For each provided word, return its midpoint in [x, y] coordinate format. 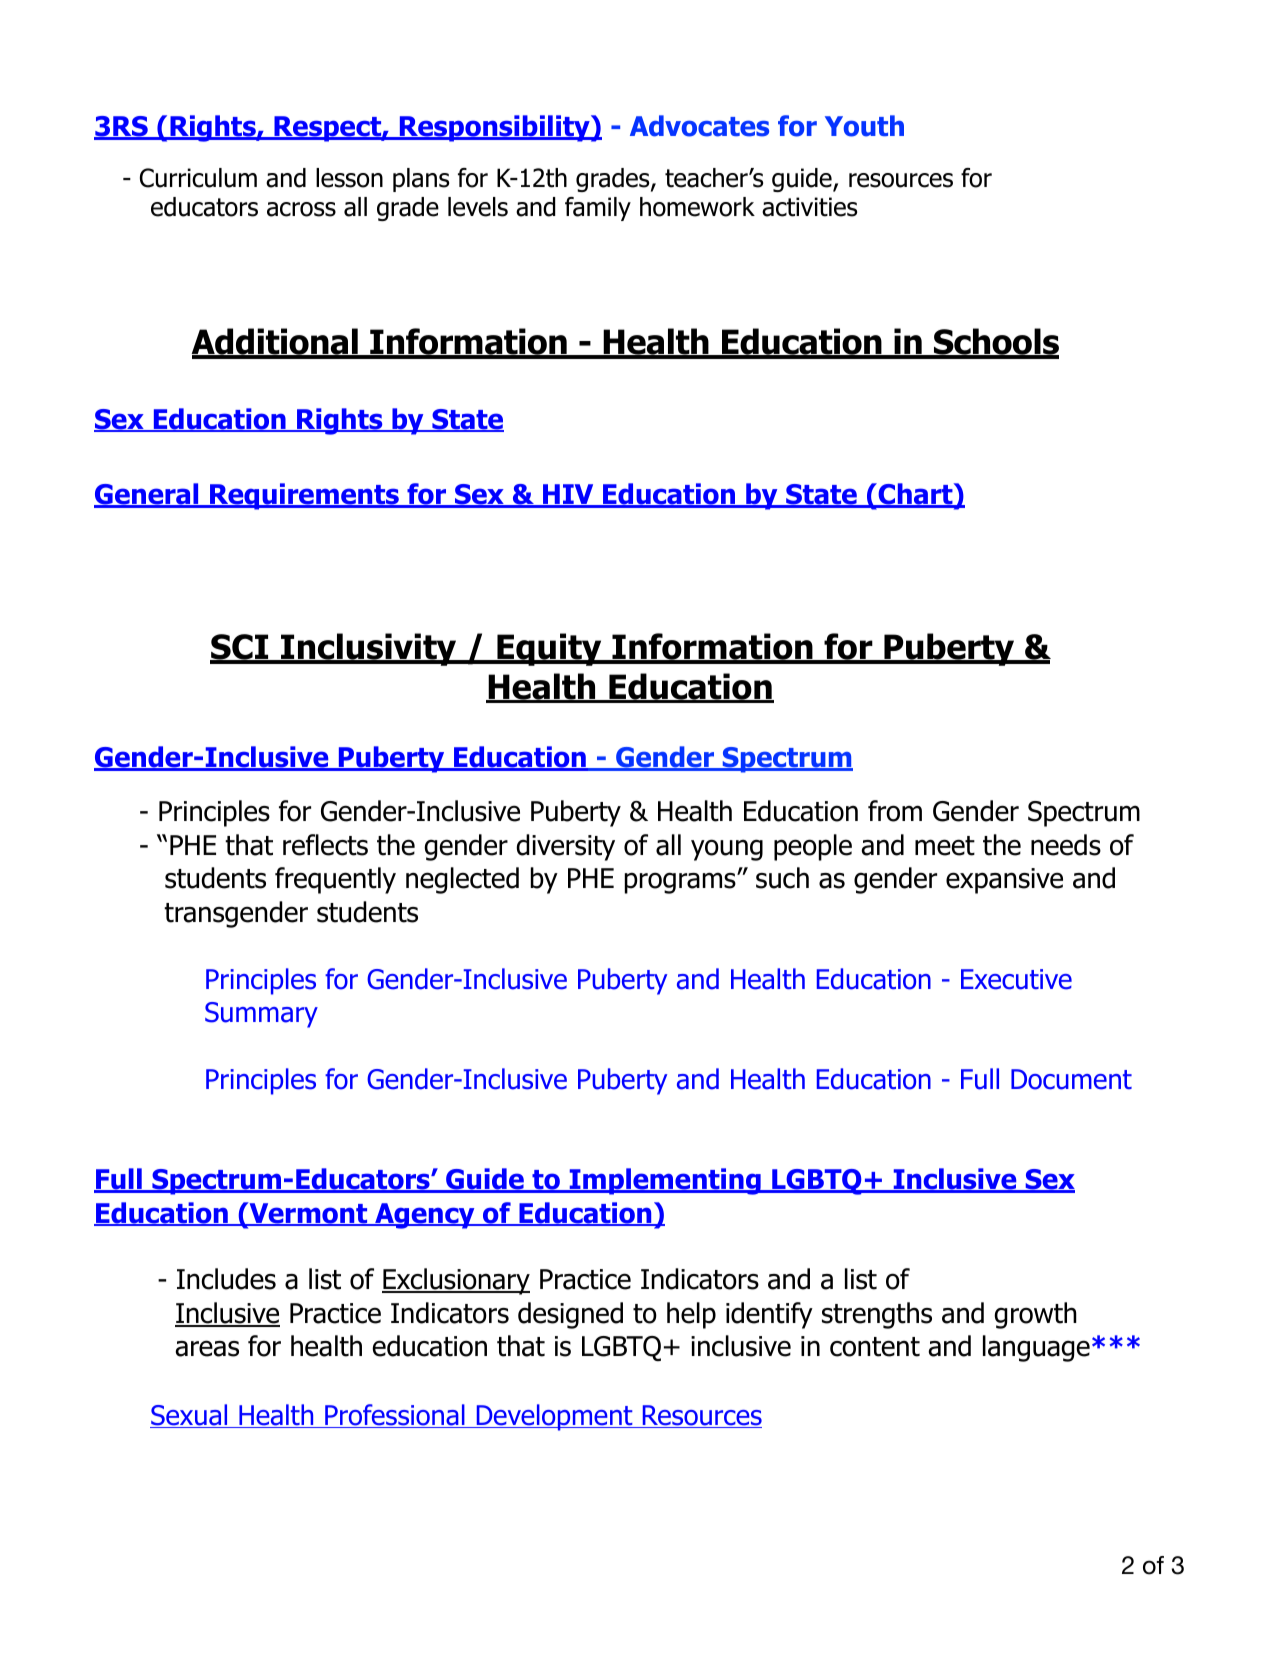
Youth [864, 126]
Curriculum [198, 178]
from [895, 811]
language [1036, 1348]
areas [207, 1348]
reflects [325, 845]
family [598, 209]
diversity [565, 847]
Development [554, 1417]
